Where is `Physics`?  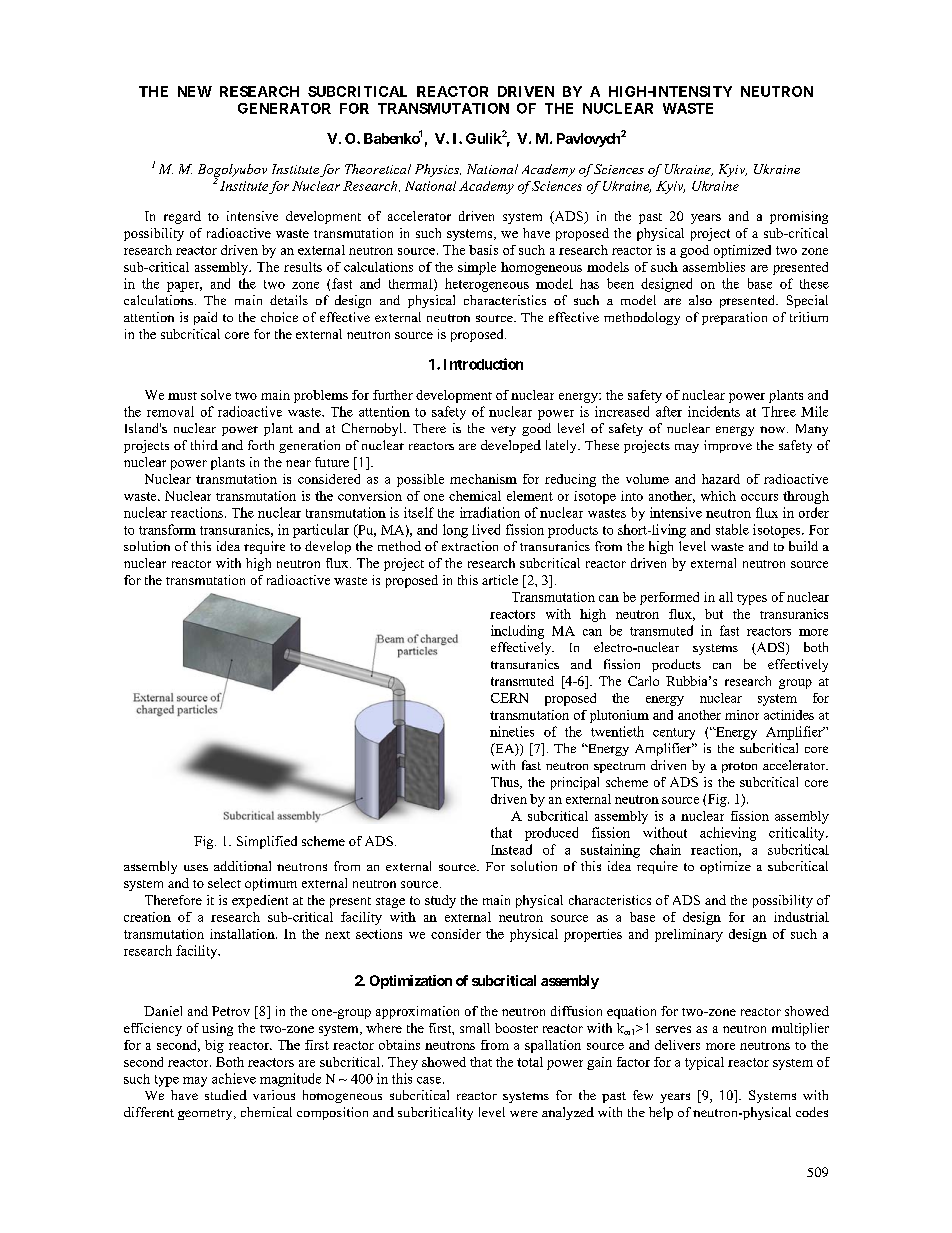
Physics is located at coordinates (438, 170).
